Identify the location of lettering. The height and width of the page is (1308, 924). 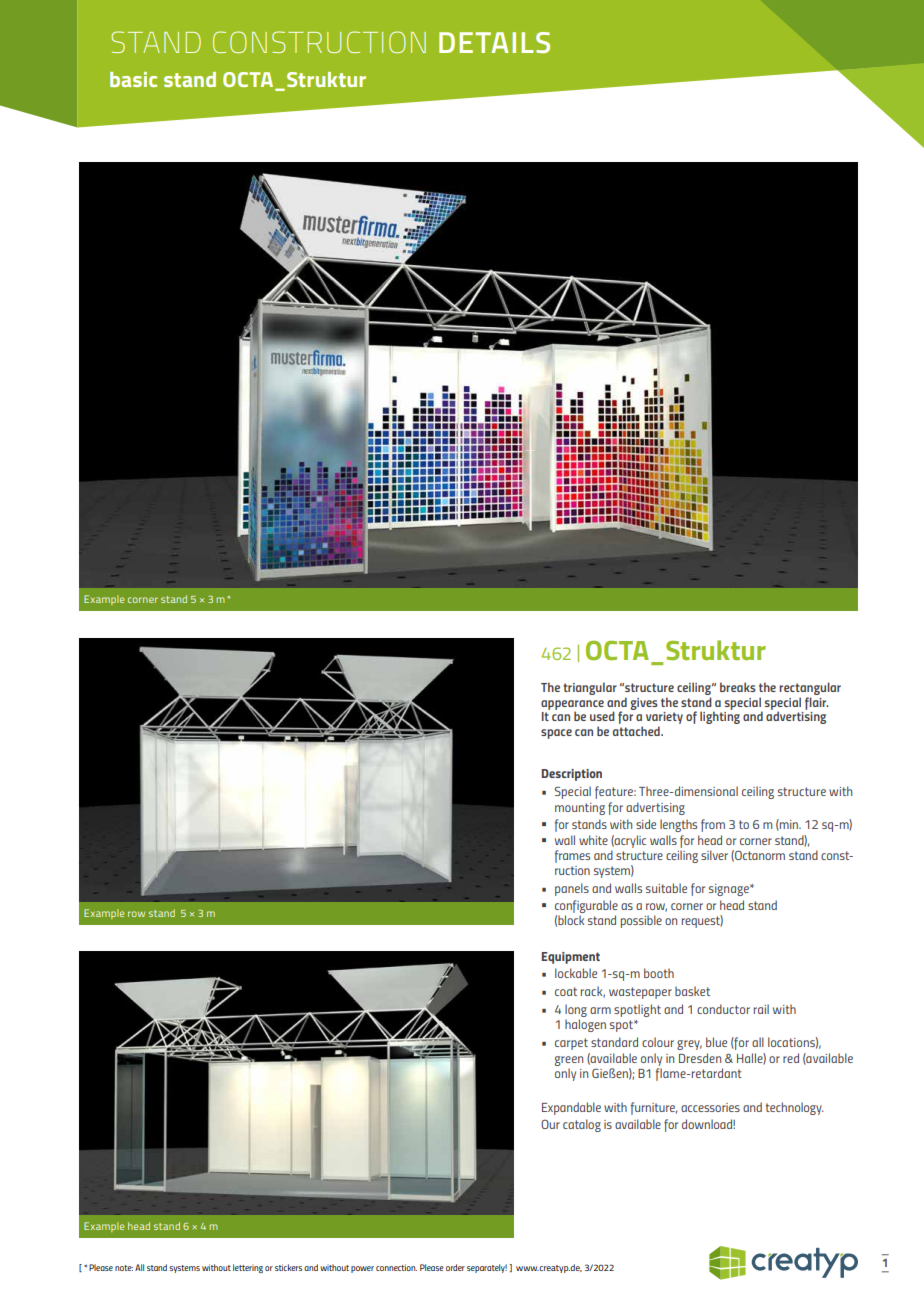
(248, 1268).
